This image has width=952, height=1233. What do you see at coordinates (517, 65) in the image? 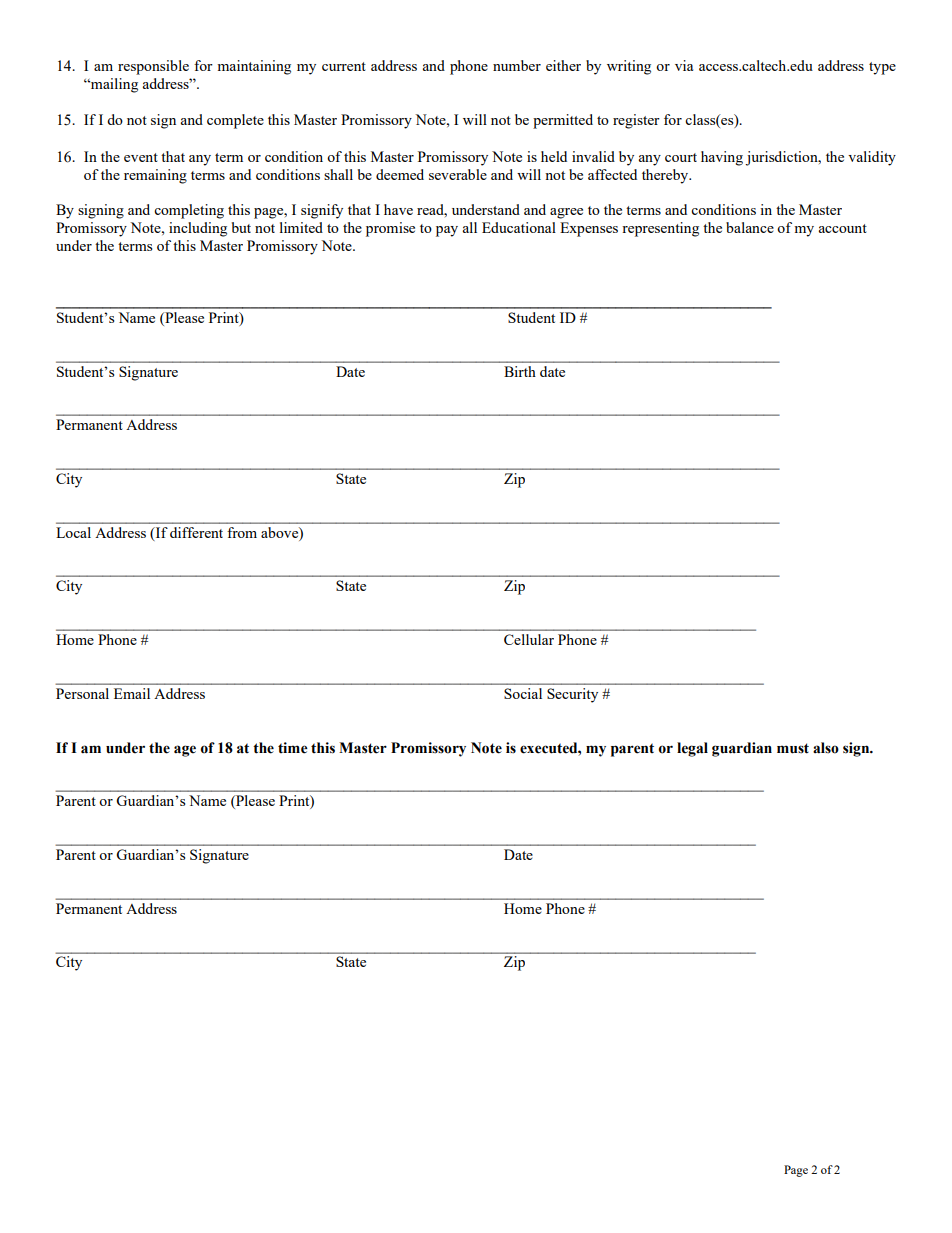
I see `number` at bounding box center [517, 65].
